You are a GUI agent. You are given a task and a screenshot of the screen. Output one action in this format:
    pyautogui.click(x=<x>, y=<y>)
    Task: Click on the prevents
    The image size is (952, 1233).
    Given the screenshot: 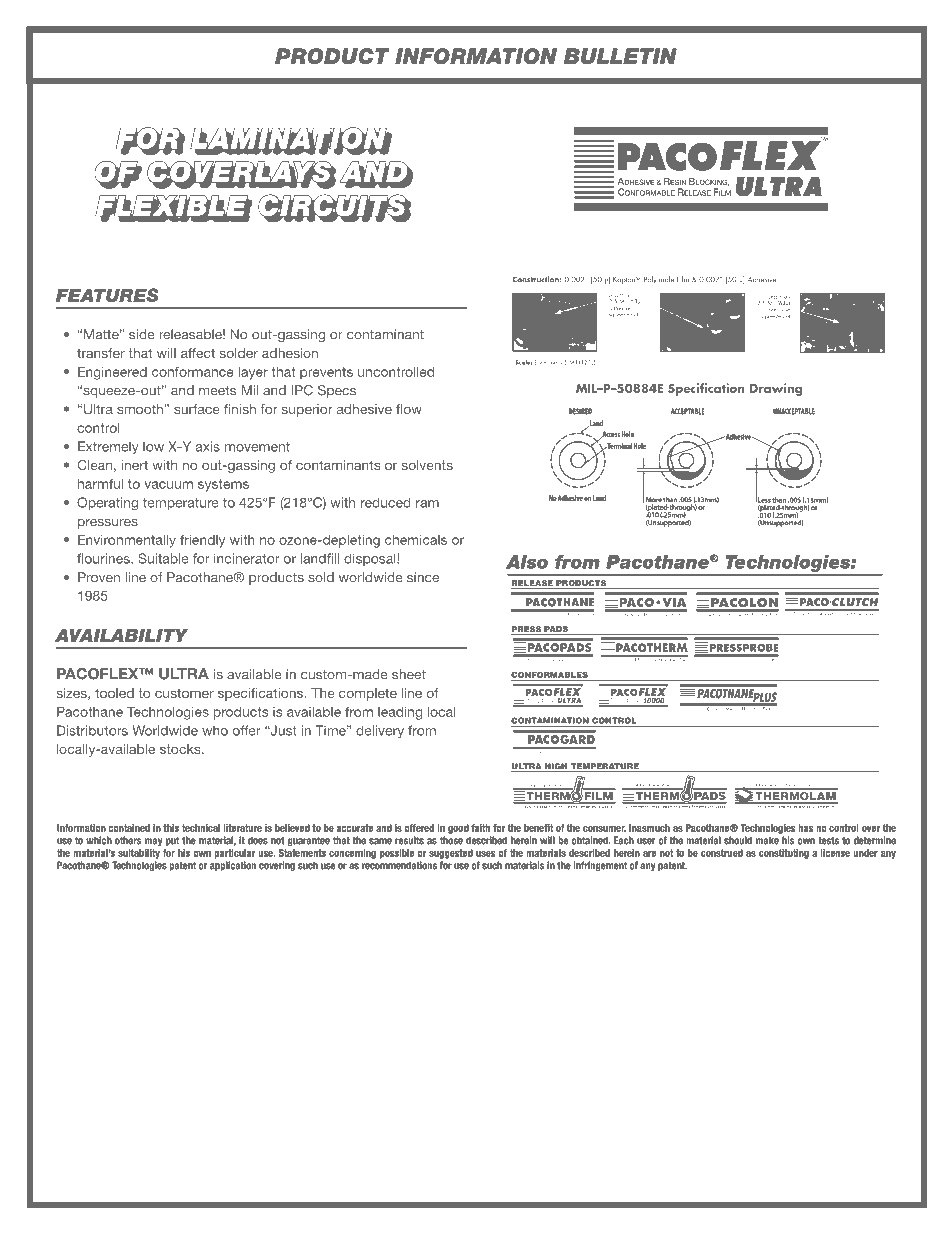 What is the action you would take?
    pyautogui.click(x=326, y=373)
